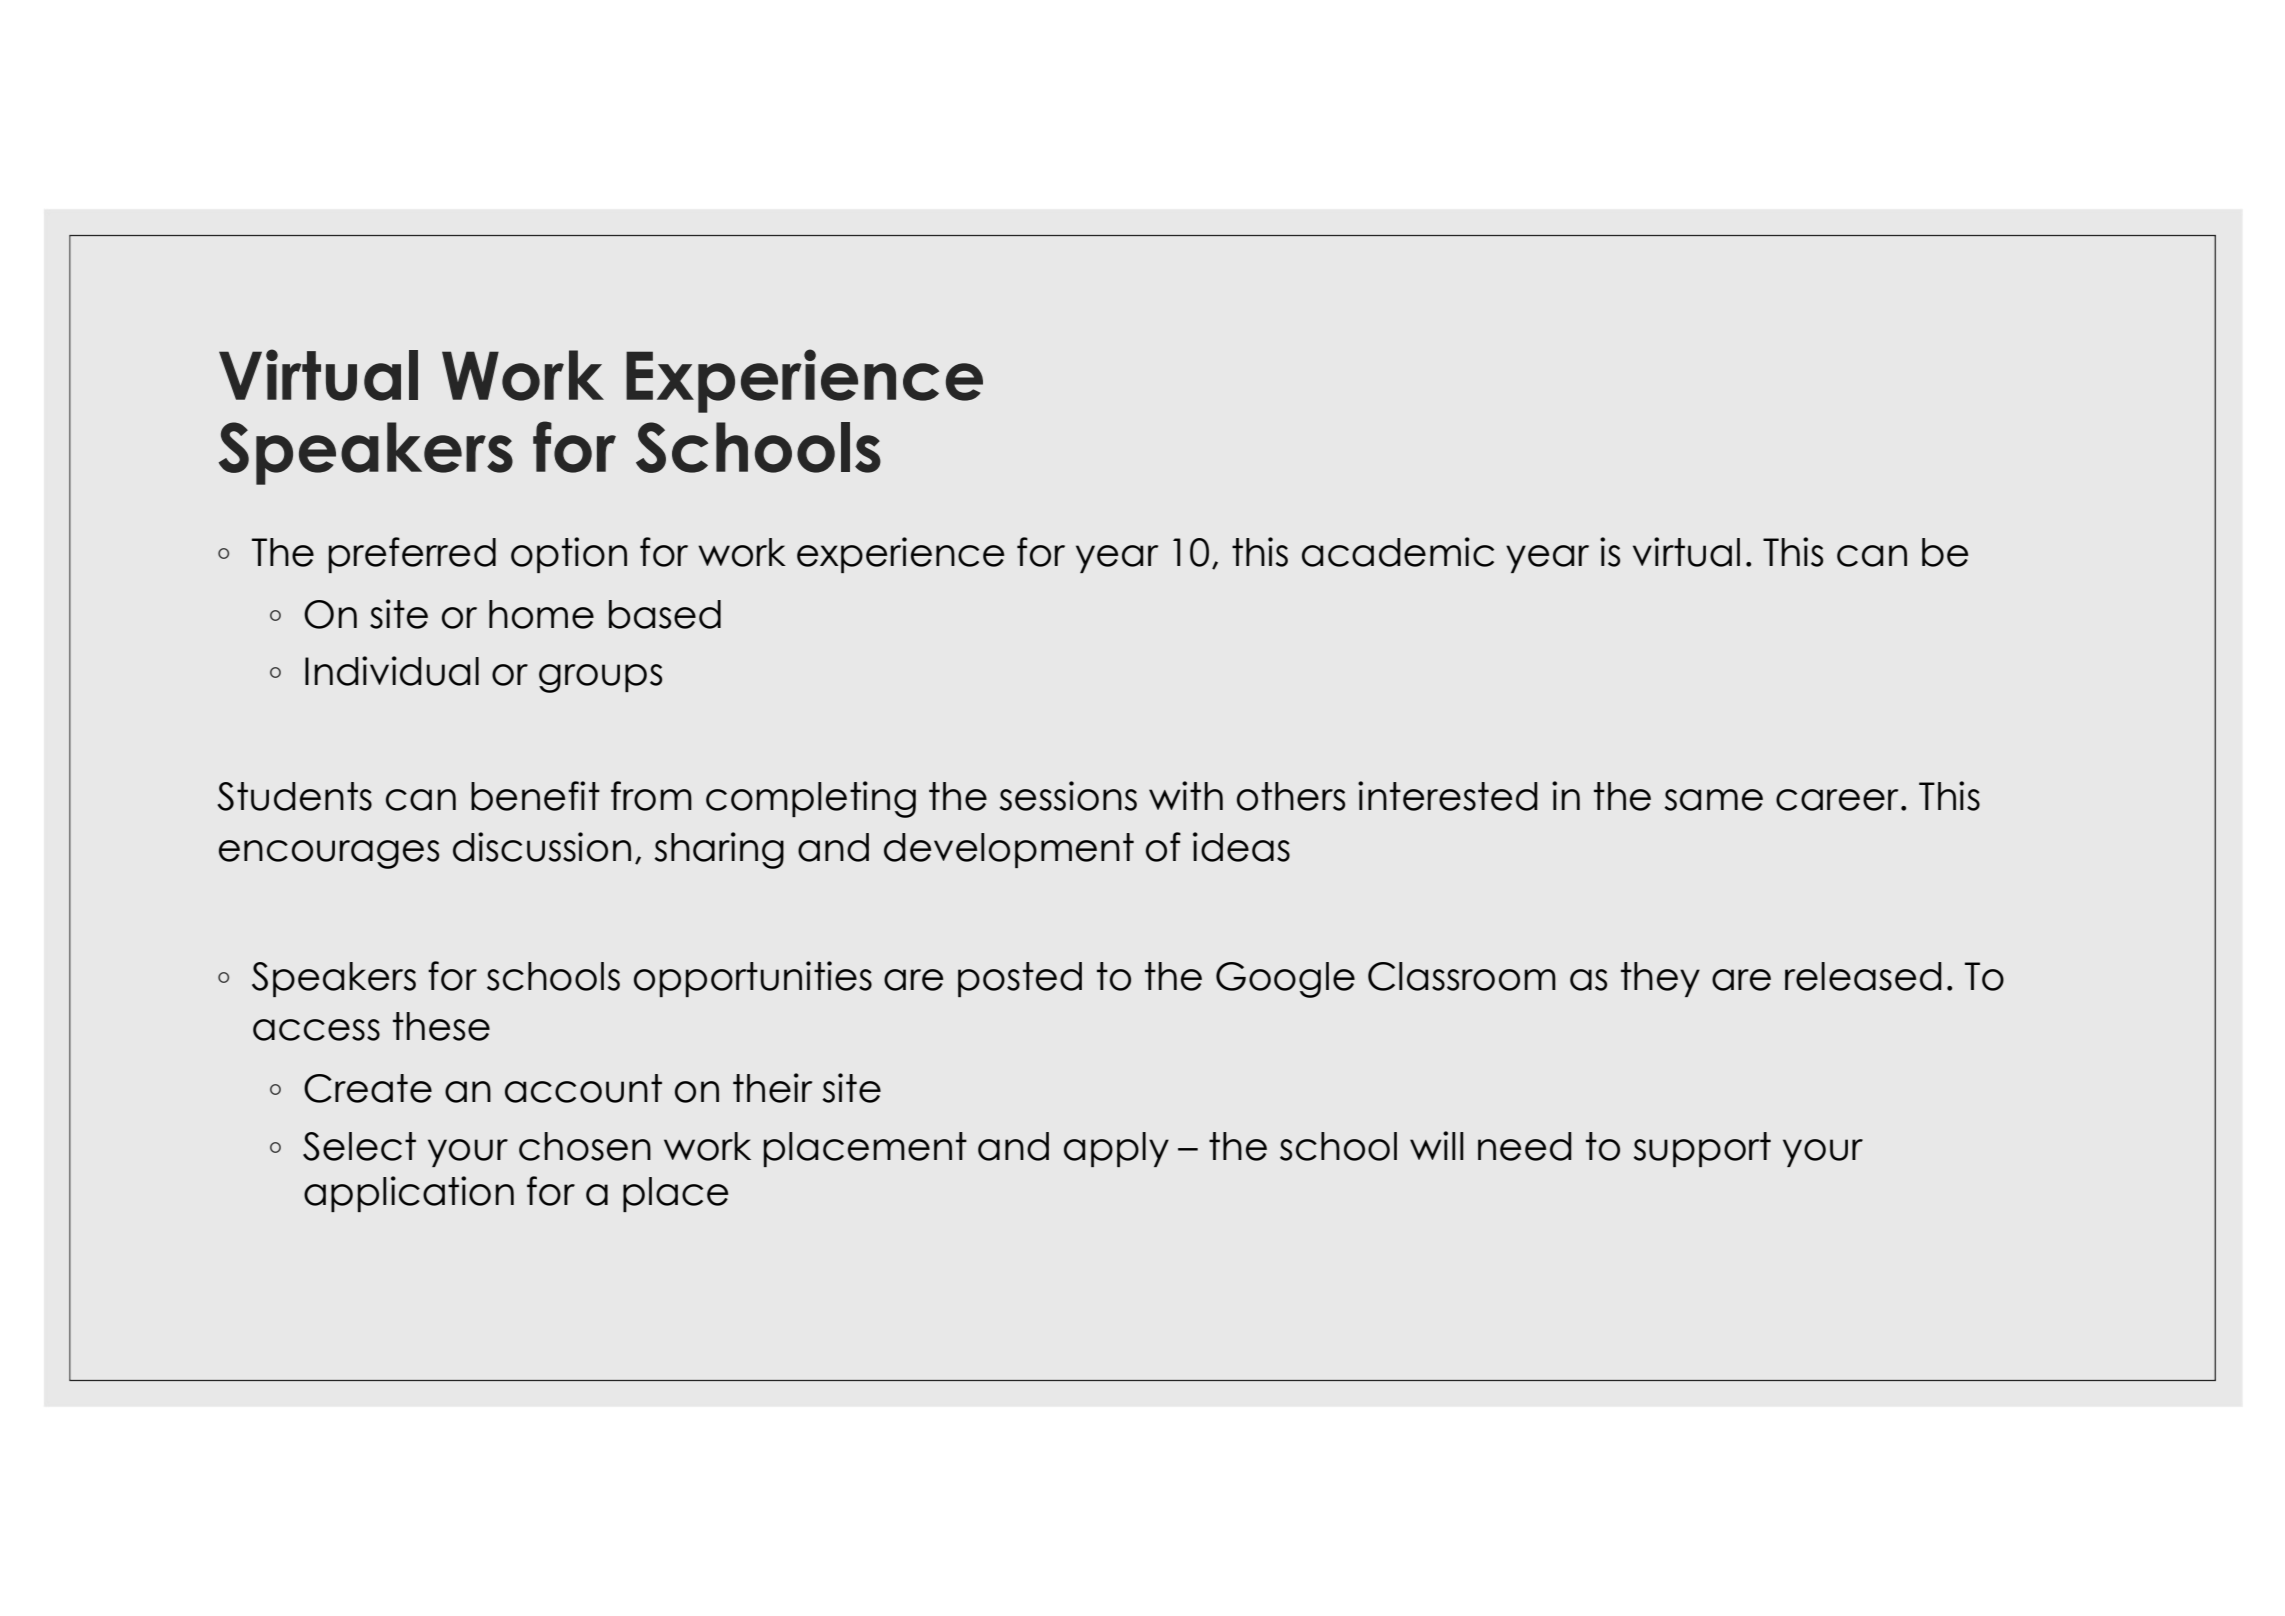 This document has height=1616, width=2285. I want to click on apply, so click(1116, 1149).
